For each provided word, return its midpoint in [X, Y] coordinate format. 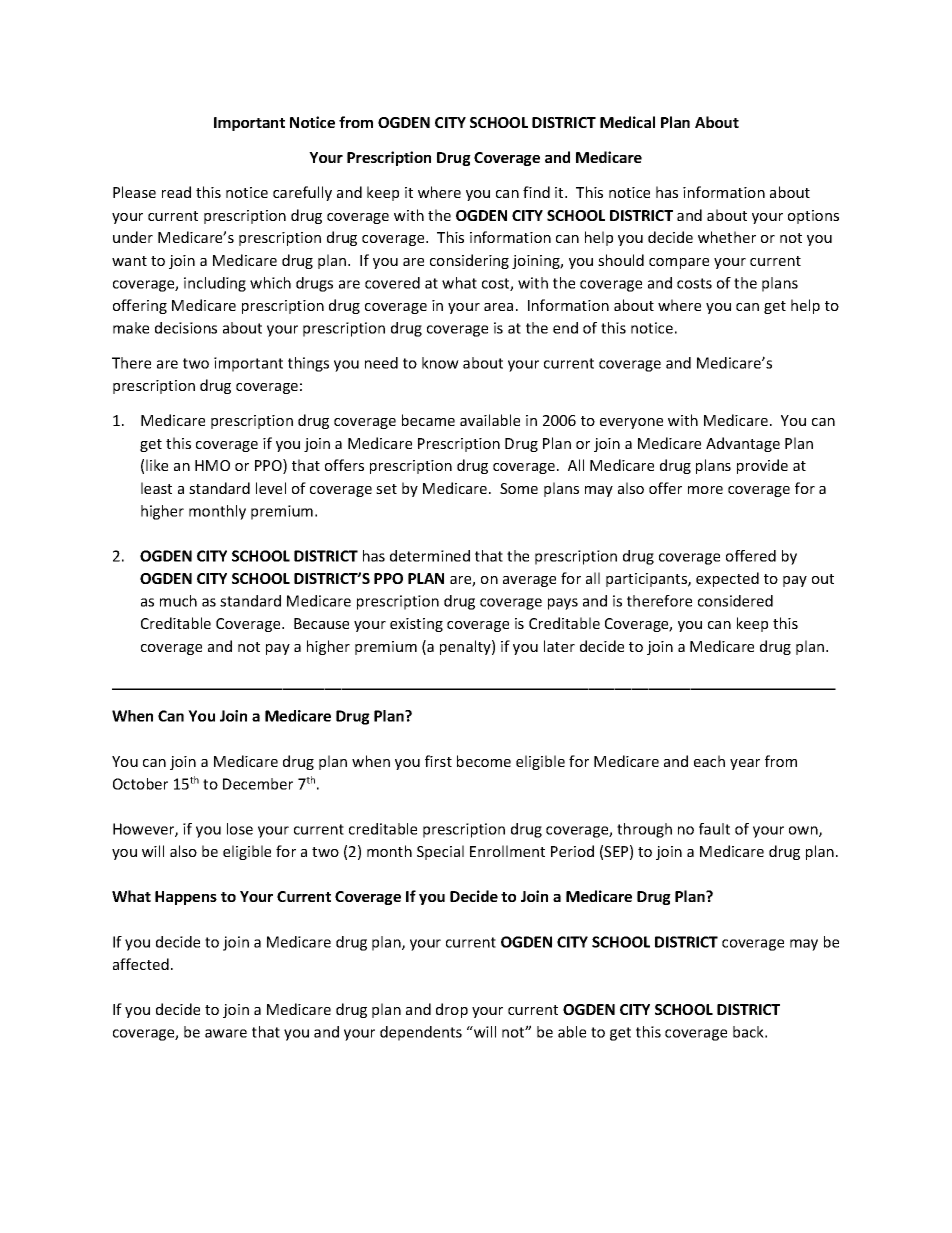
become [484, 761]
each [709, 761]
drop [452, 1010]
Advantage [743, 444]
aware [226, 1033]
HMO [212, 465]
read [176, 192]
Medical [627, 122]
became [428, 420]
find [536, 192]
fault [714, 829]
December [258, 784]
